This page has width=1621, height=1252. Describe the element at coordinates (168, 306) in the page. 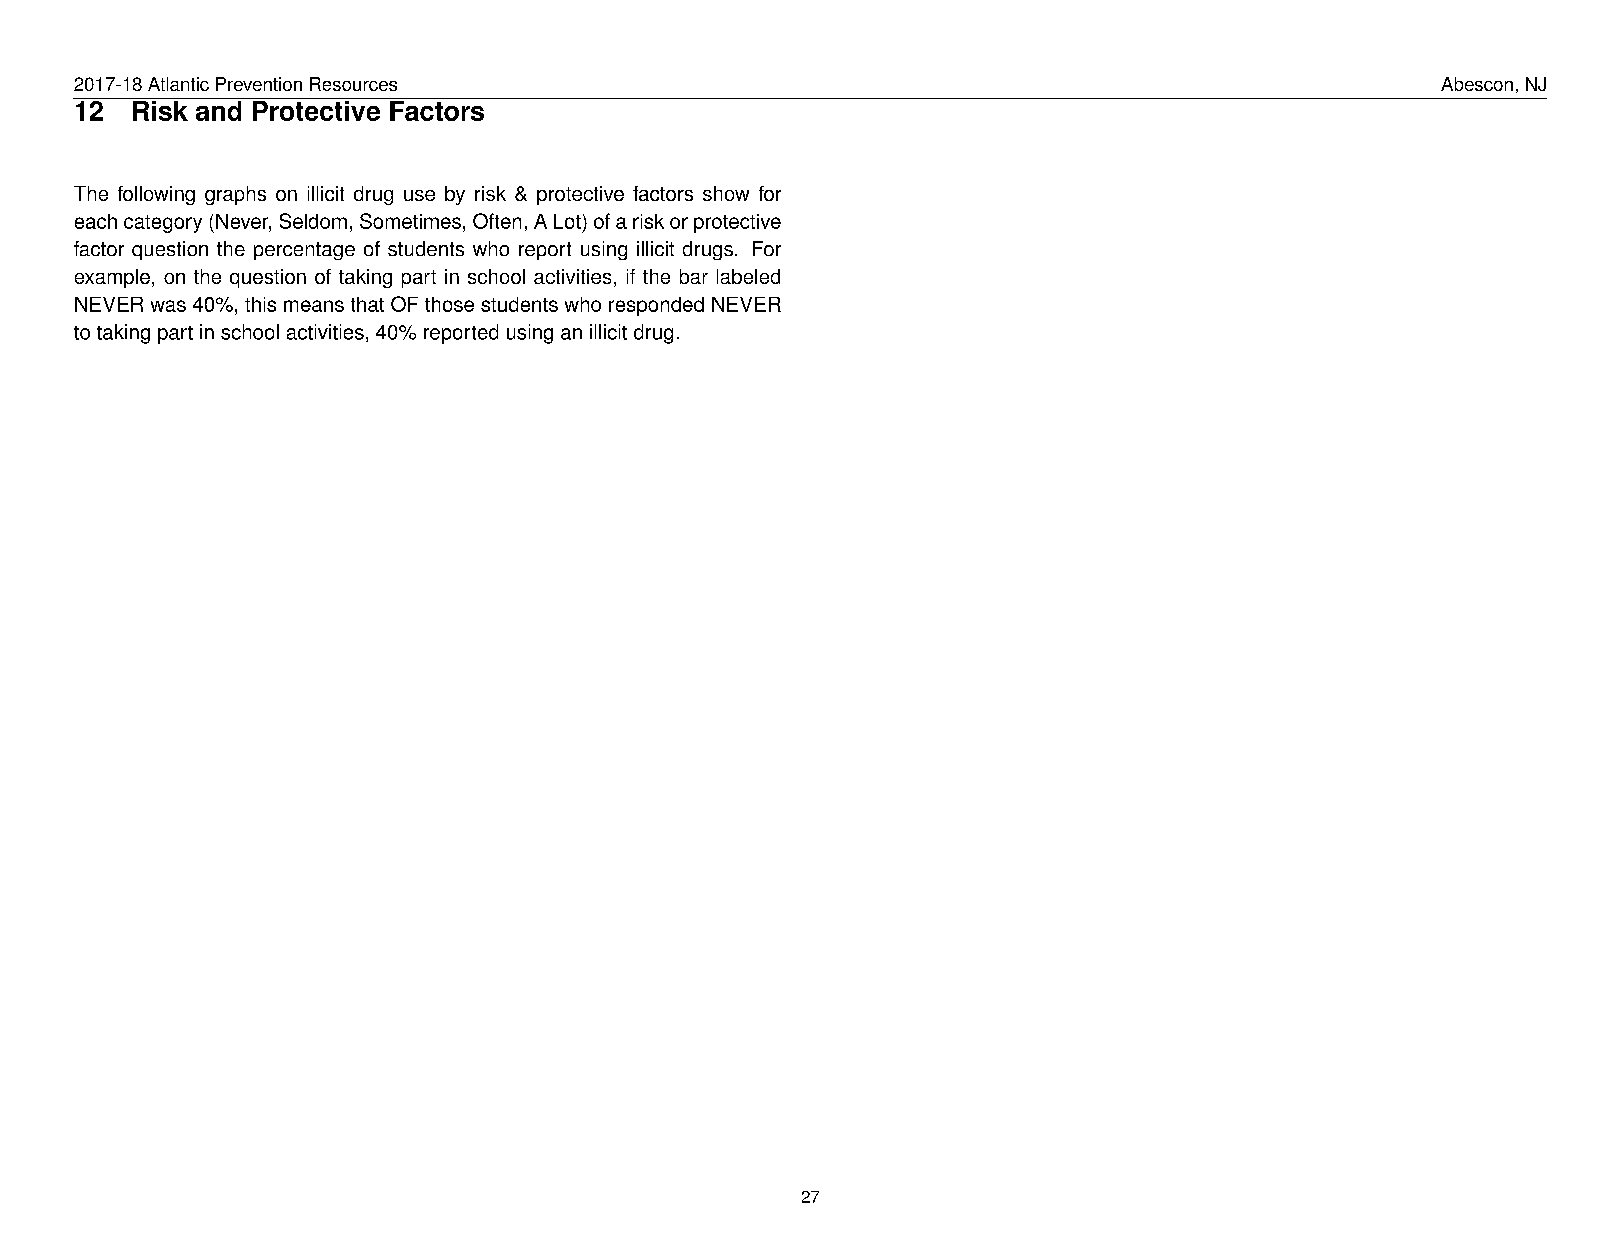

I see `was` at that location.
